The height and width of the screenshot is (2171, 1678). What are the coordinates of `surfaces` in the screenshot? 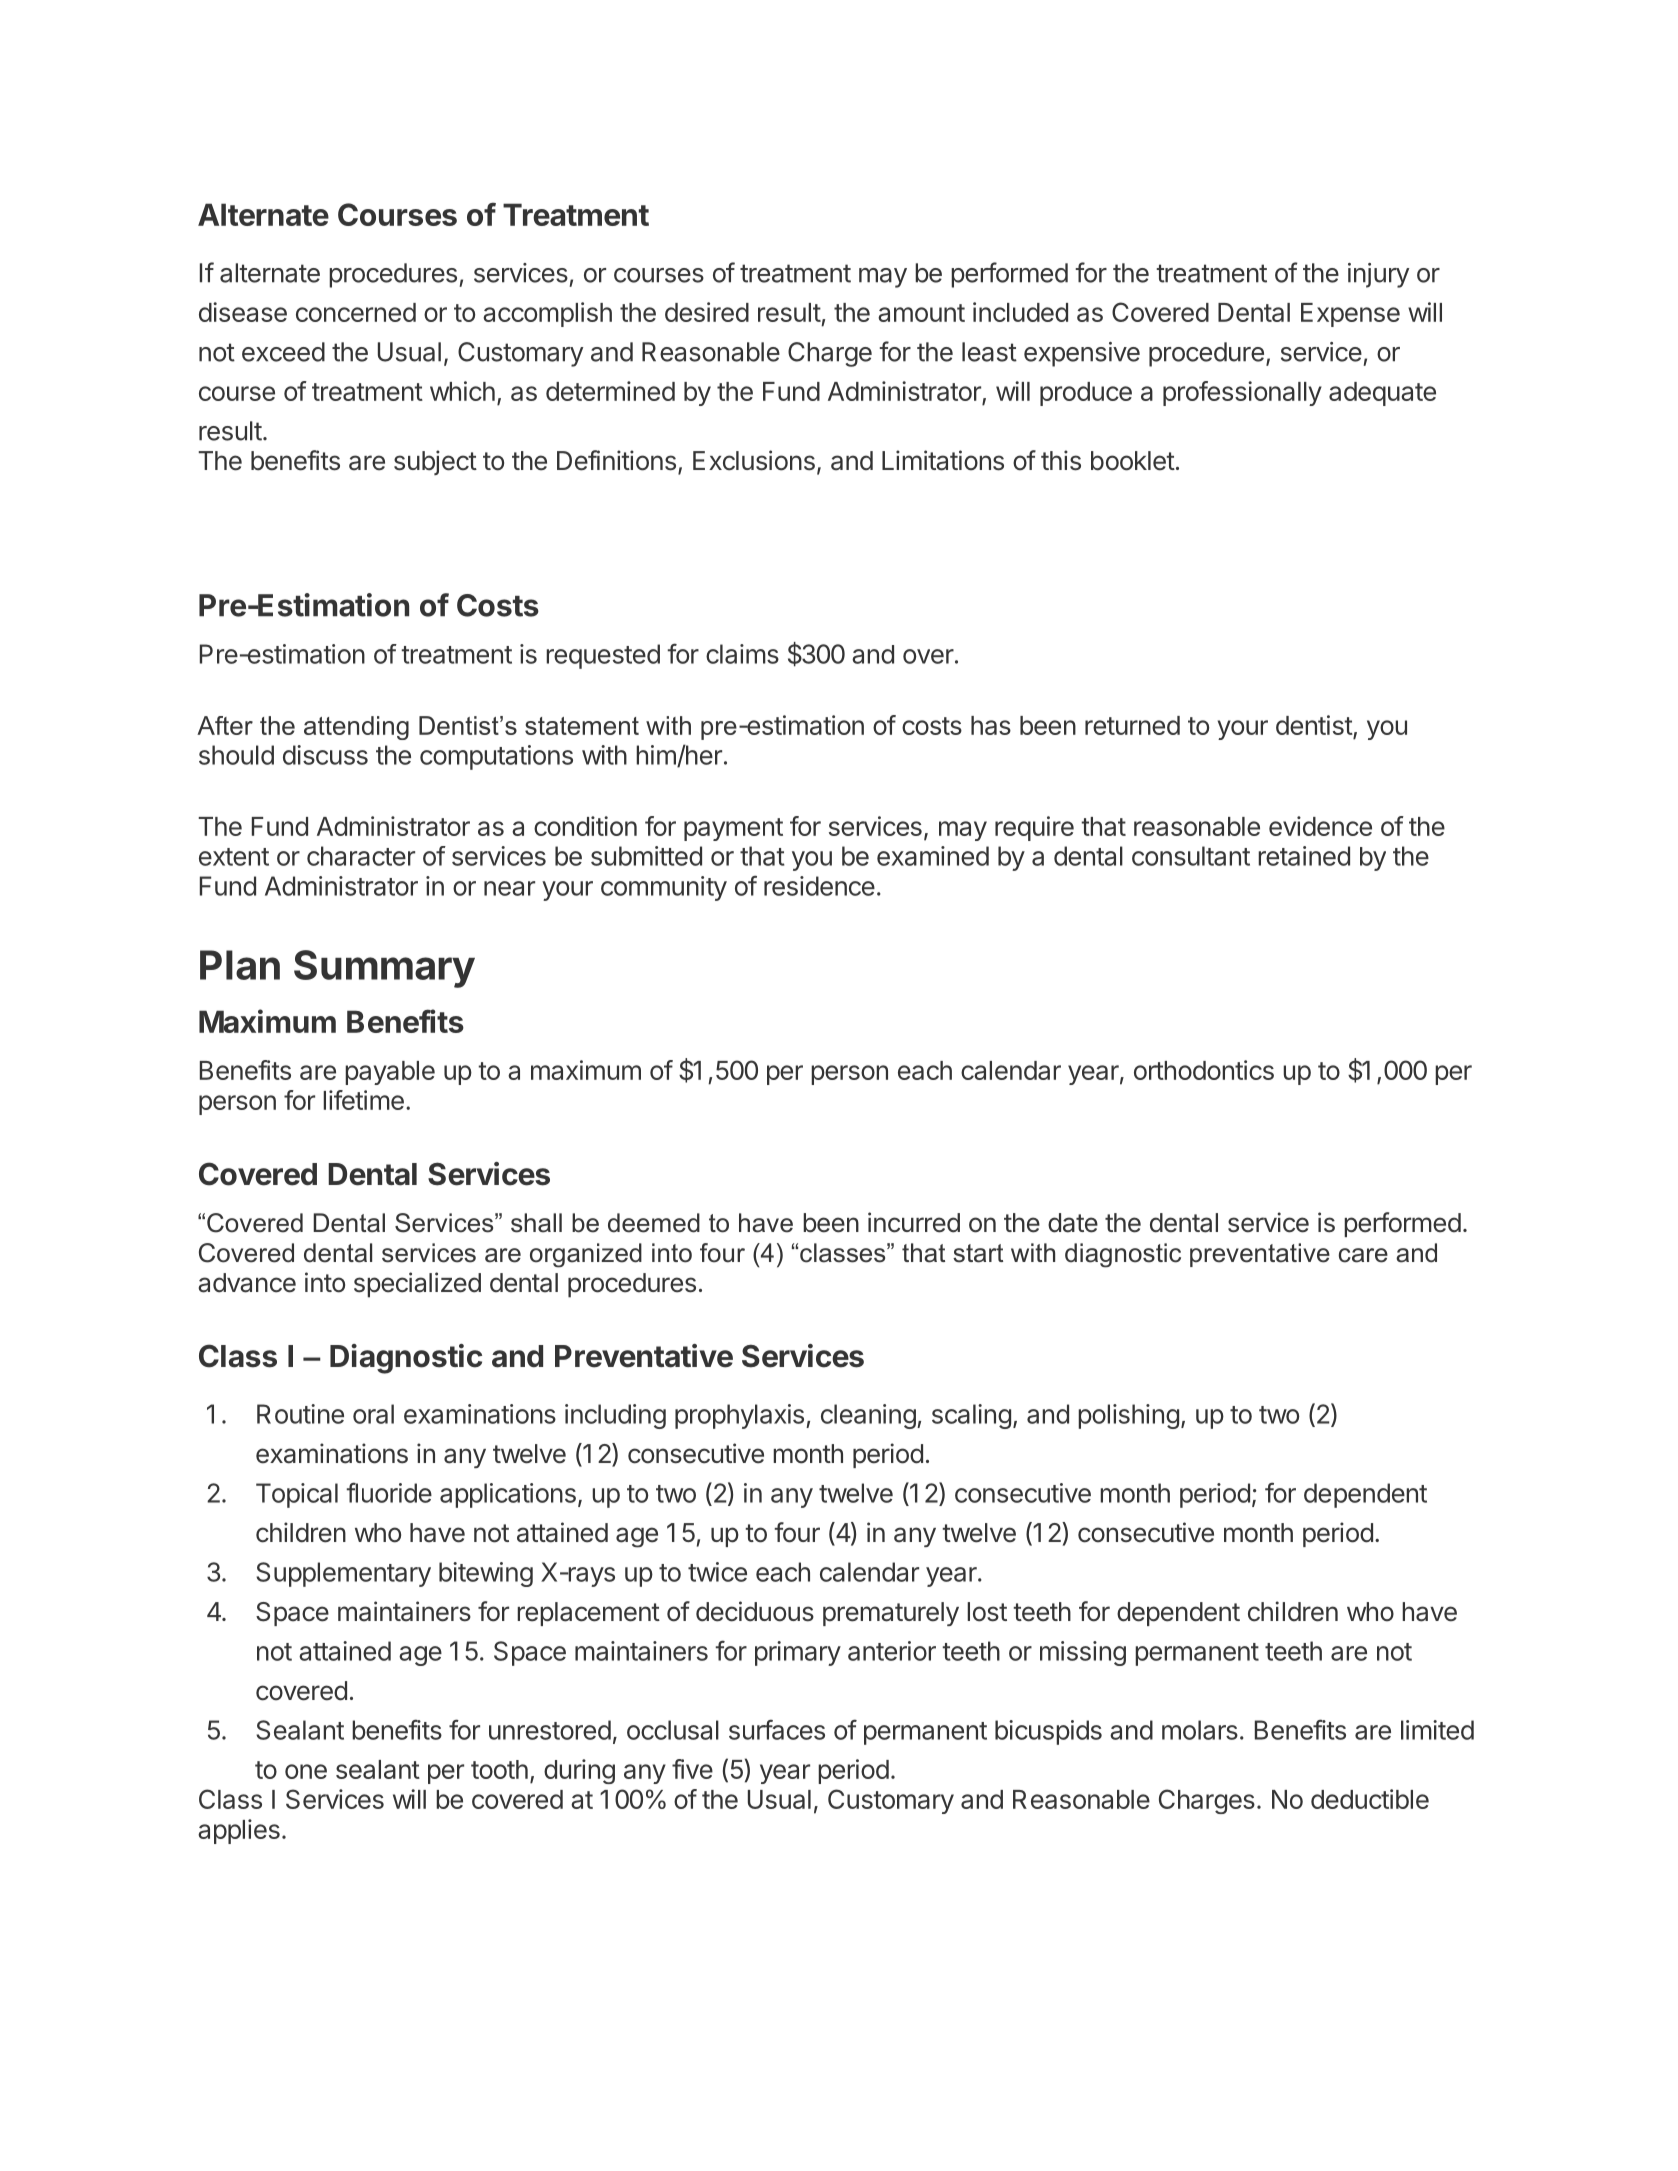 It's located at (777, 1729).
